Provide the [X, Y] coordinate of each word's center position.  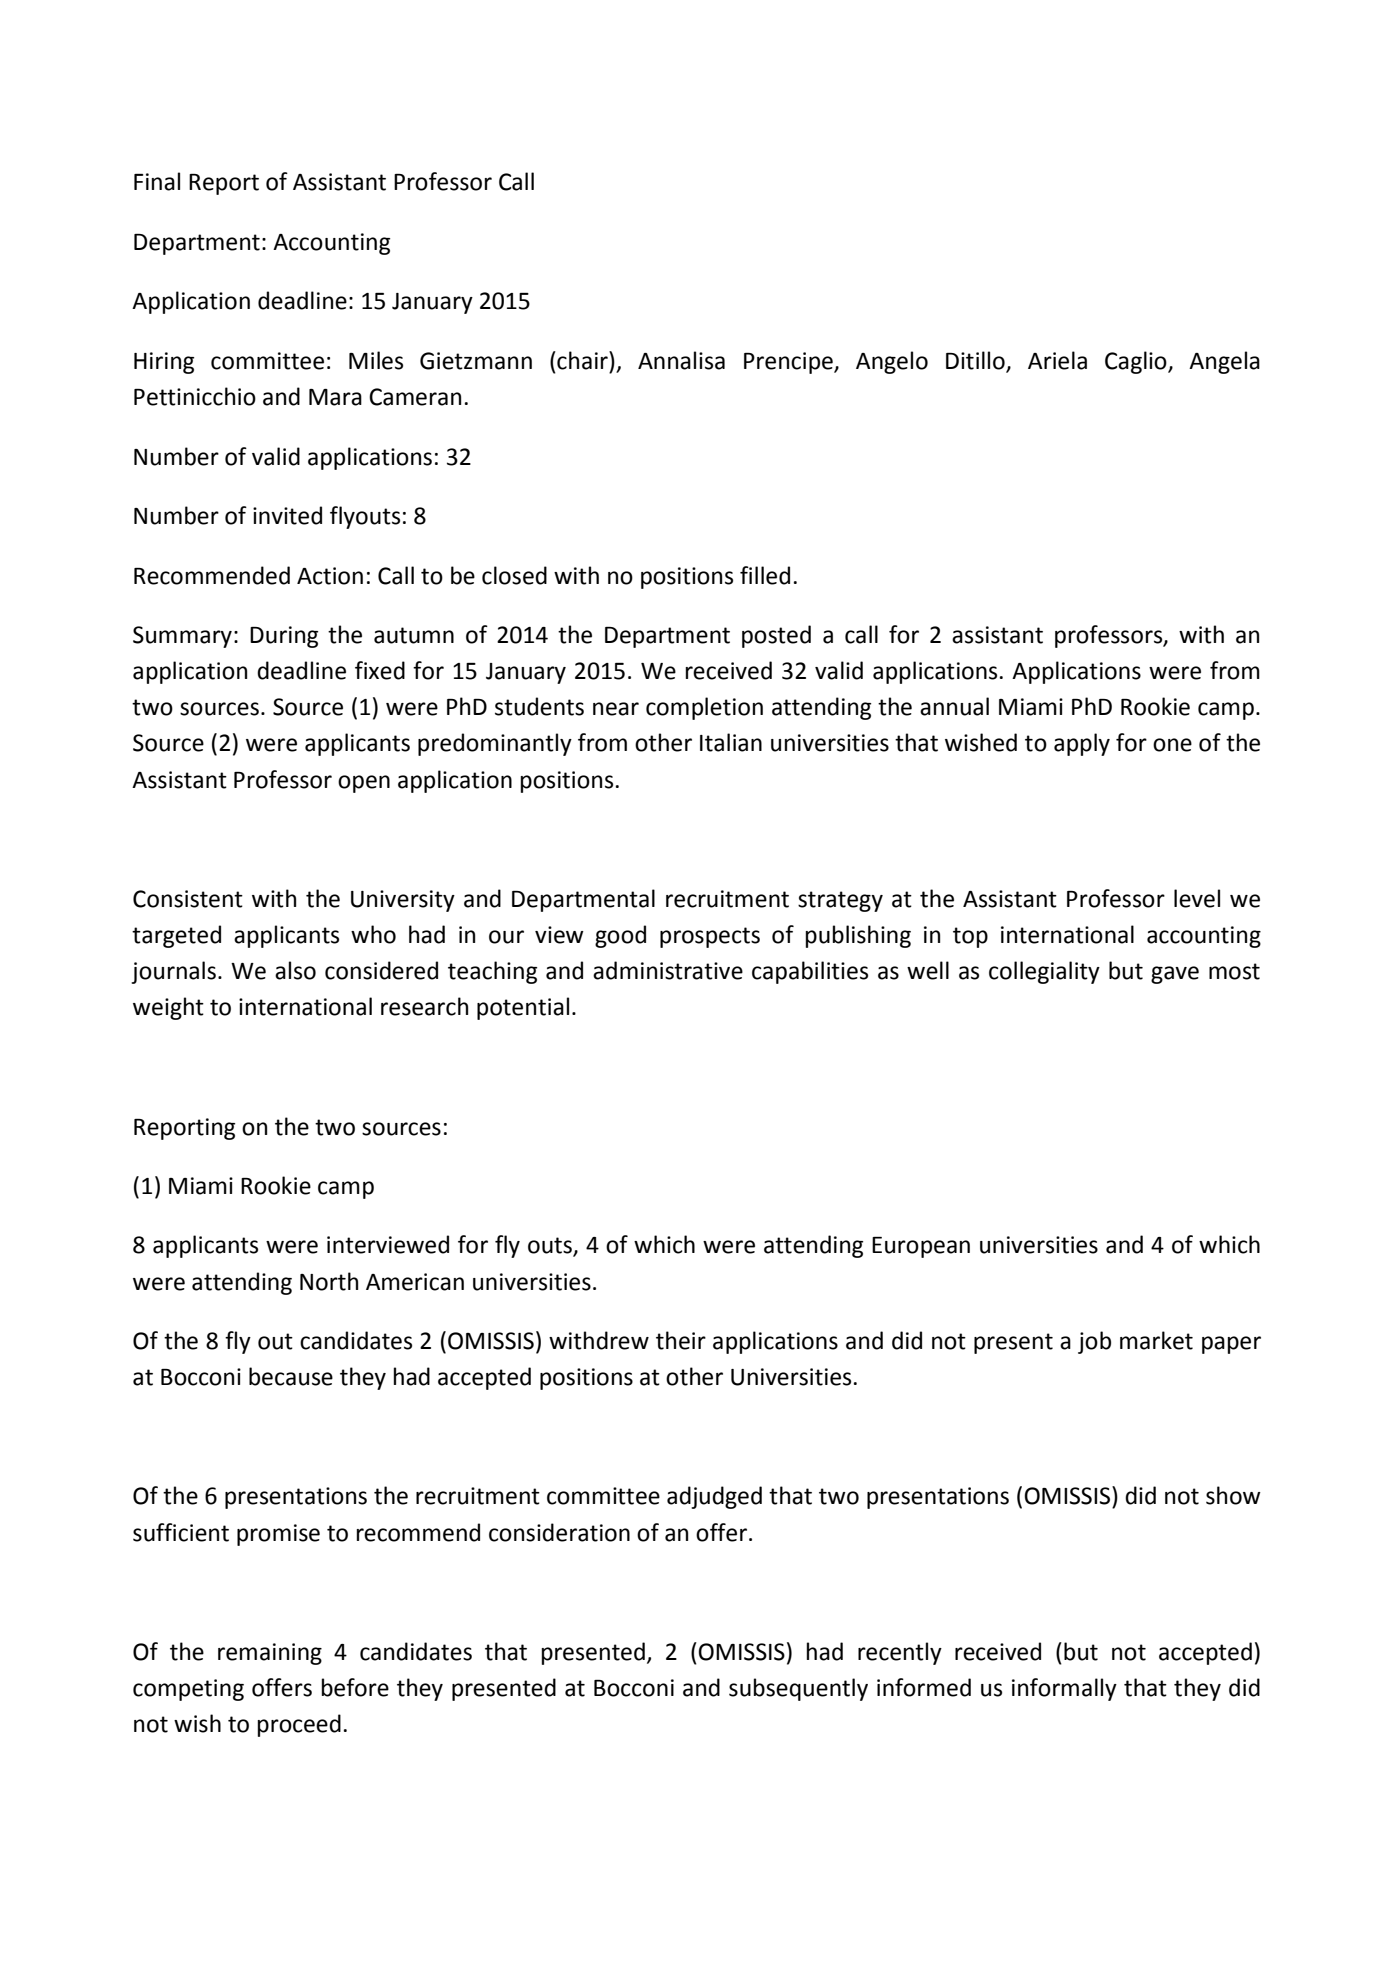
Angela [1224, 362]
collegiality [1044, 972]
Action [330, 576]
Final [157, 181]
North [329, 1281]
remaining [270, 1654]
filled [765, 575]
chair [582, 360]
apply [1082, 744]
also [295, 970]
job [1094, 1342]
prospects [710, 937]
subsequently [798, 1689]
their [681, 1340]
